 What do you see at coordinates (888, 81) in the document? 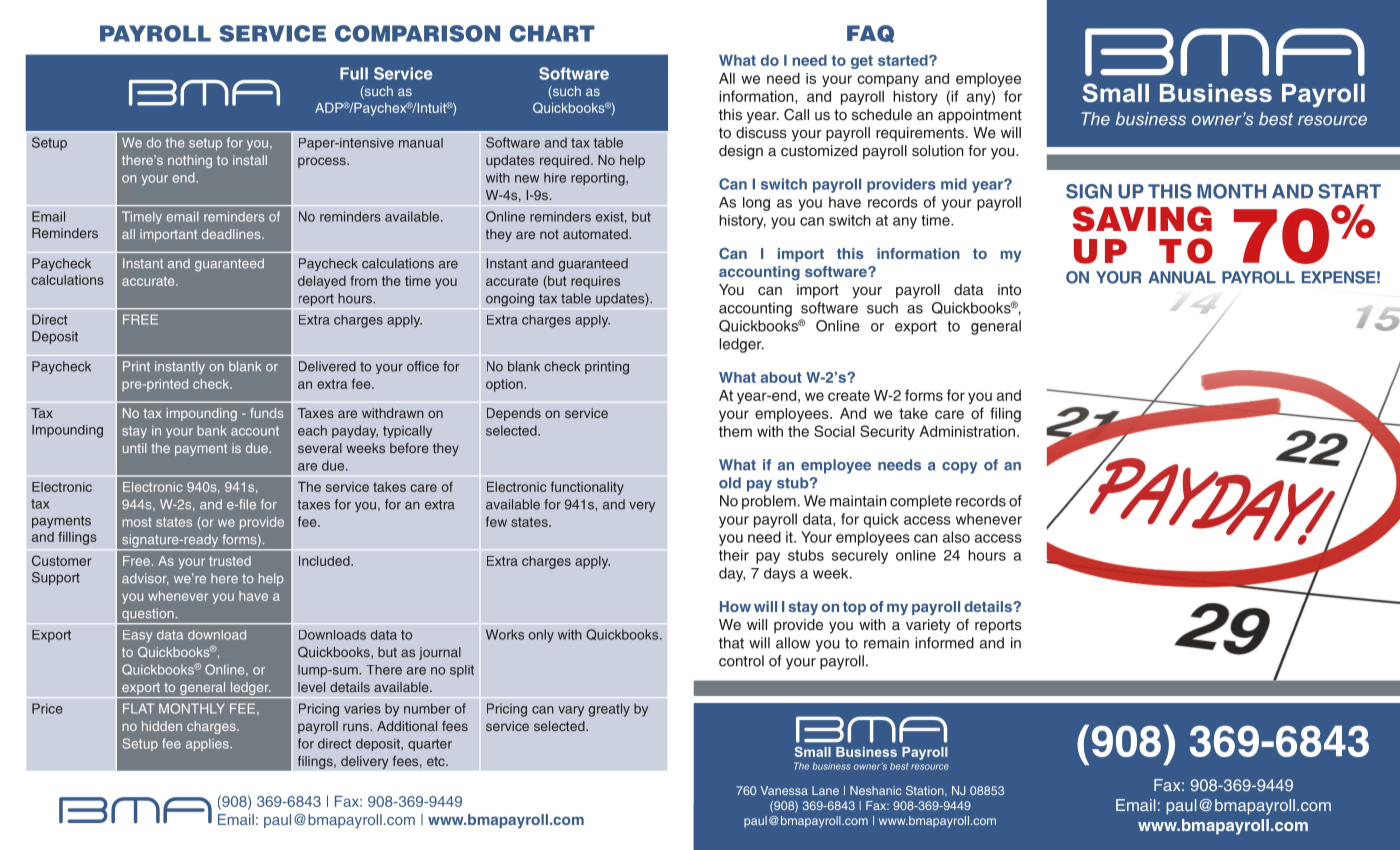
I see `company` at bounding box center [888, 81].
